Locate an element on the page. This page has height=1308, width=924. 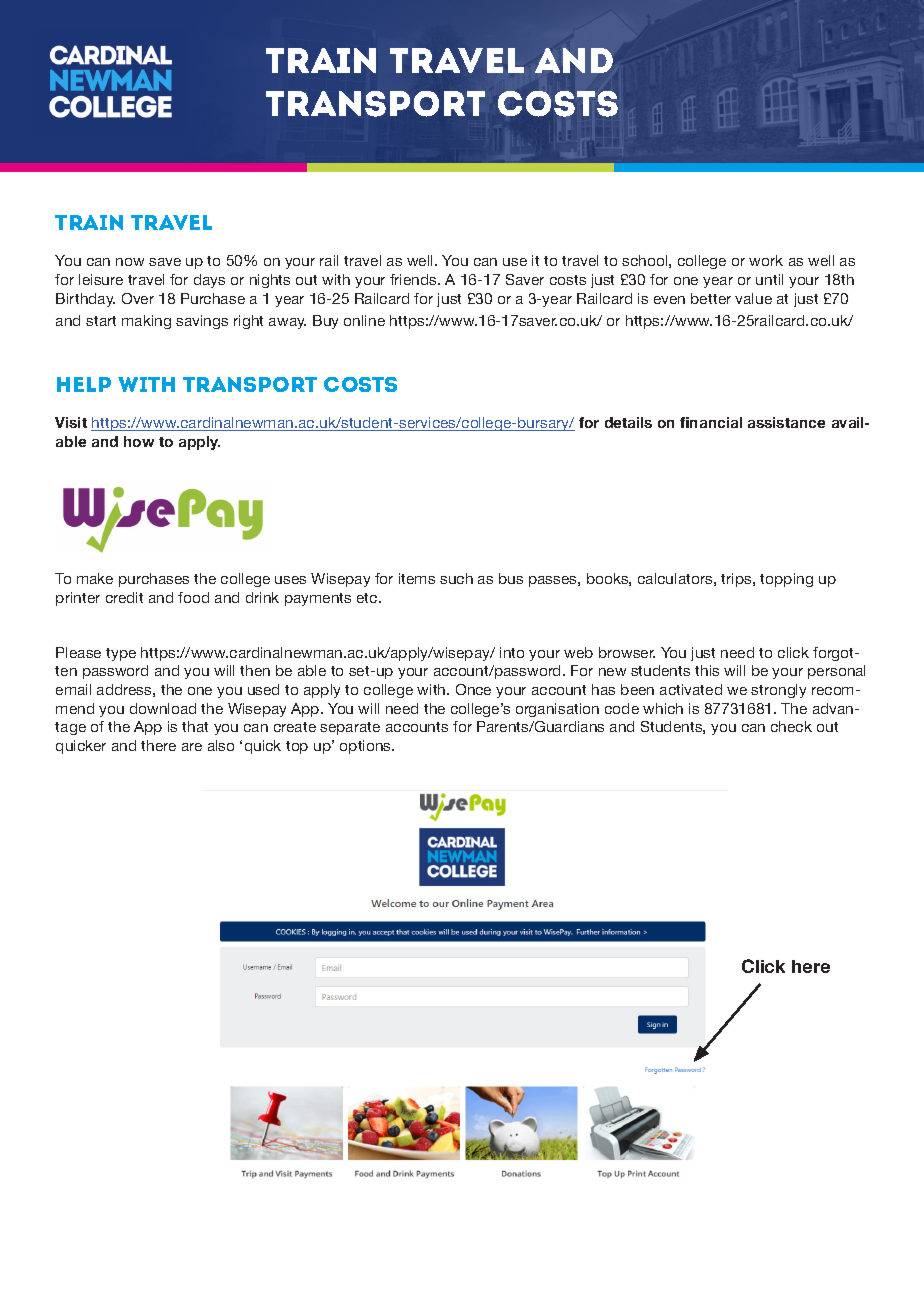
options is located at coordinates (367, 747).
